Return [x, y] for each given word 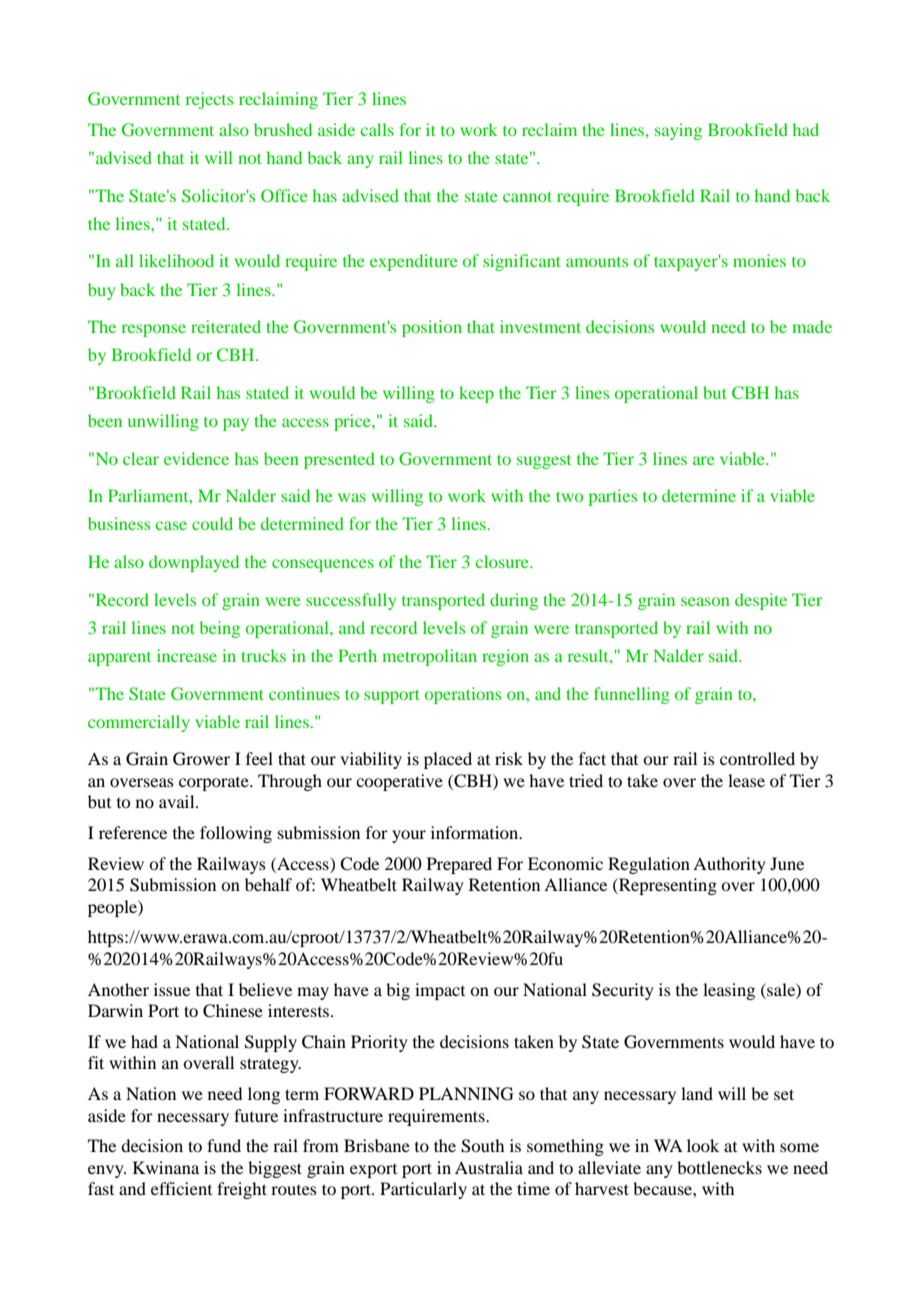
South [482, 1146]
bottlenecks [719, 1167]
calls [377, 129]
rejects [209, 100]
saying [678, 131]
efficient [181, 1188]
